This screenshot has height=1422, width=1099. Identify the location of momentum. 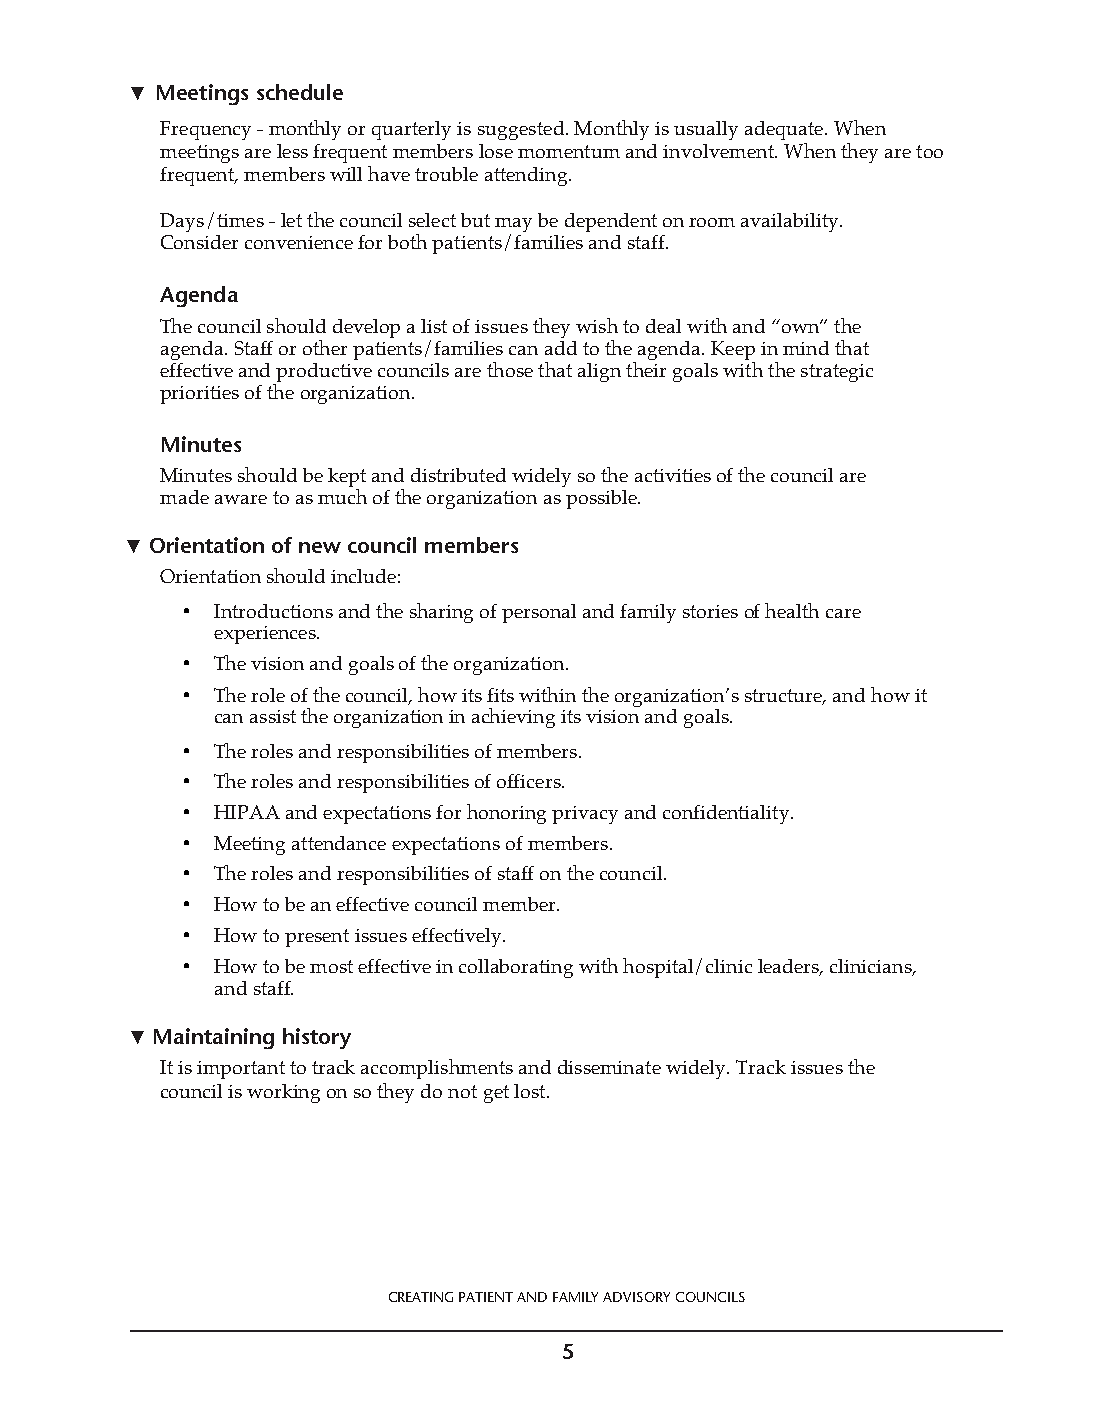
(569, 151).
